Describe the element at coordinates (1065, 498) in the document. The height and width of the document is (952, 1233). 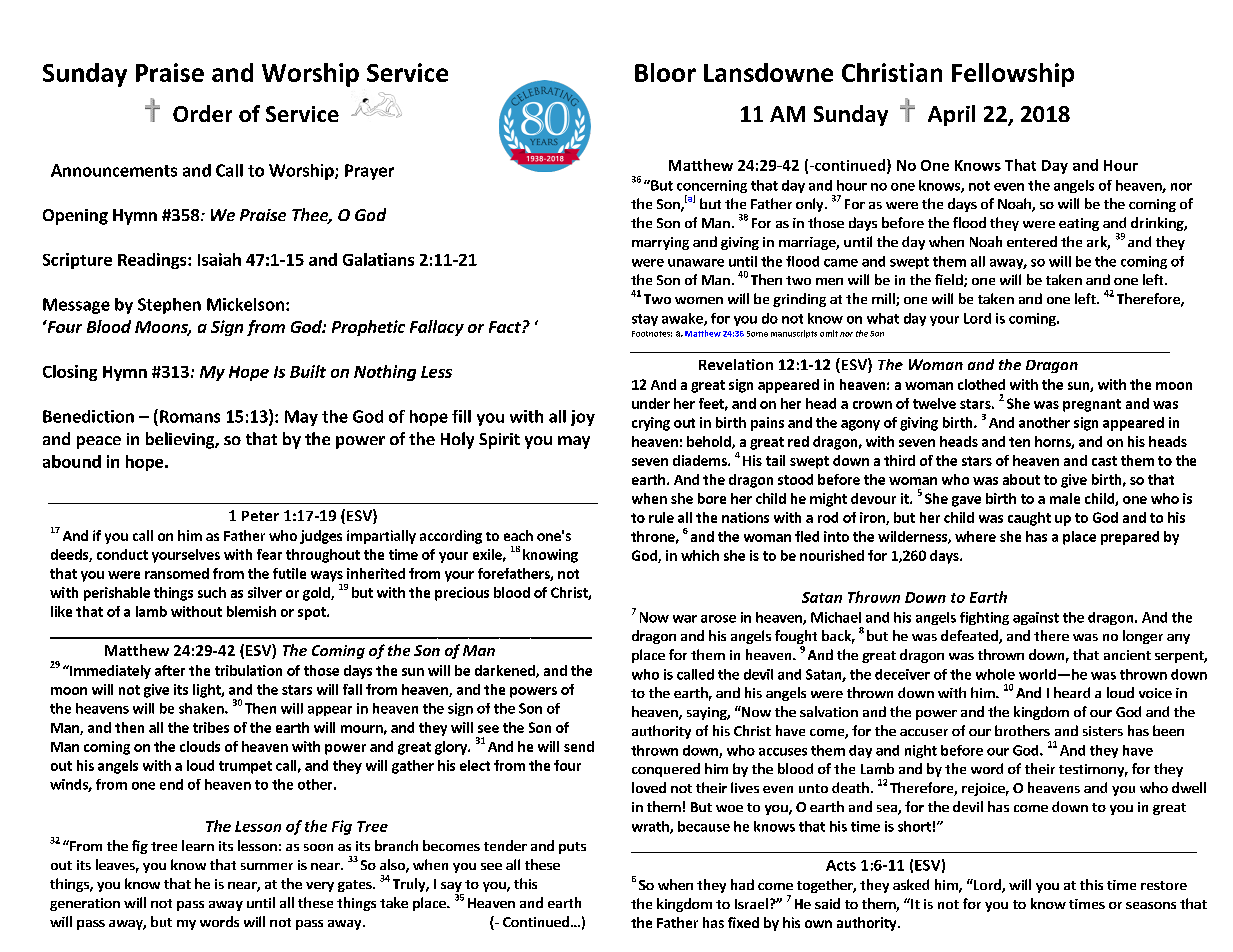
I see `male` at that location.
